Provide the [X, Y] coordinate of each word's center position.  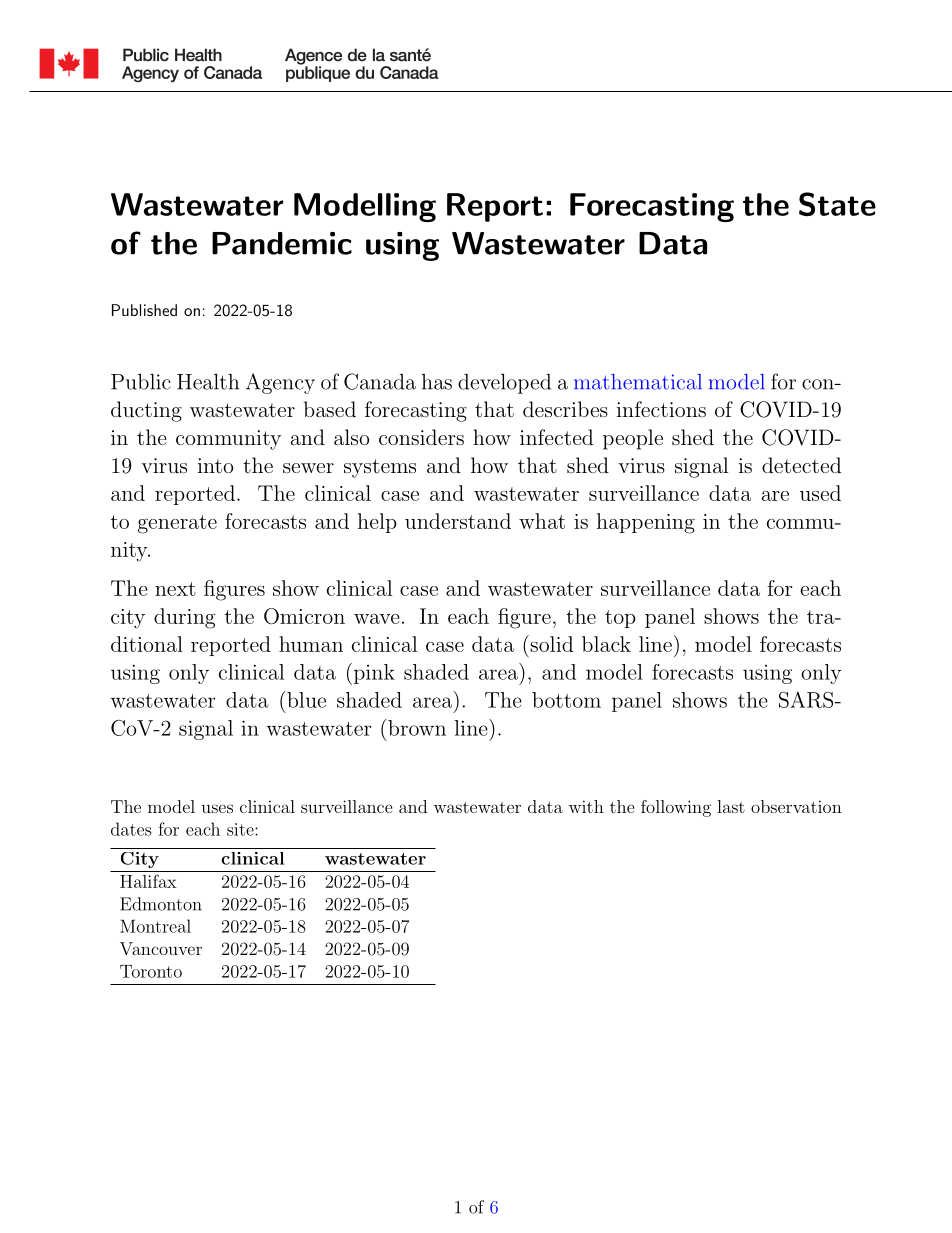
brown [417, 728]
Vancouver [161, 948]
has [437, 382]
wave [377, 619]
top [620, 619]
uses [217, 808]
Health [208, 381]
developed [504, 383]
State [837, 204]
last [731, 806]
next [175, 589]
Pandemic [282, 243]
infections [661, 409]
